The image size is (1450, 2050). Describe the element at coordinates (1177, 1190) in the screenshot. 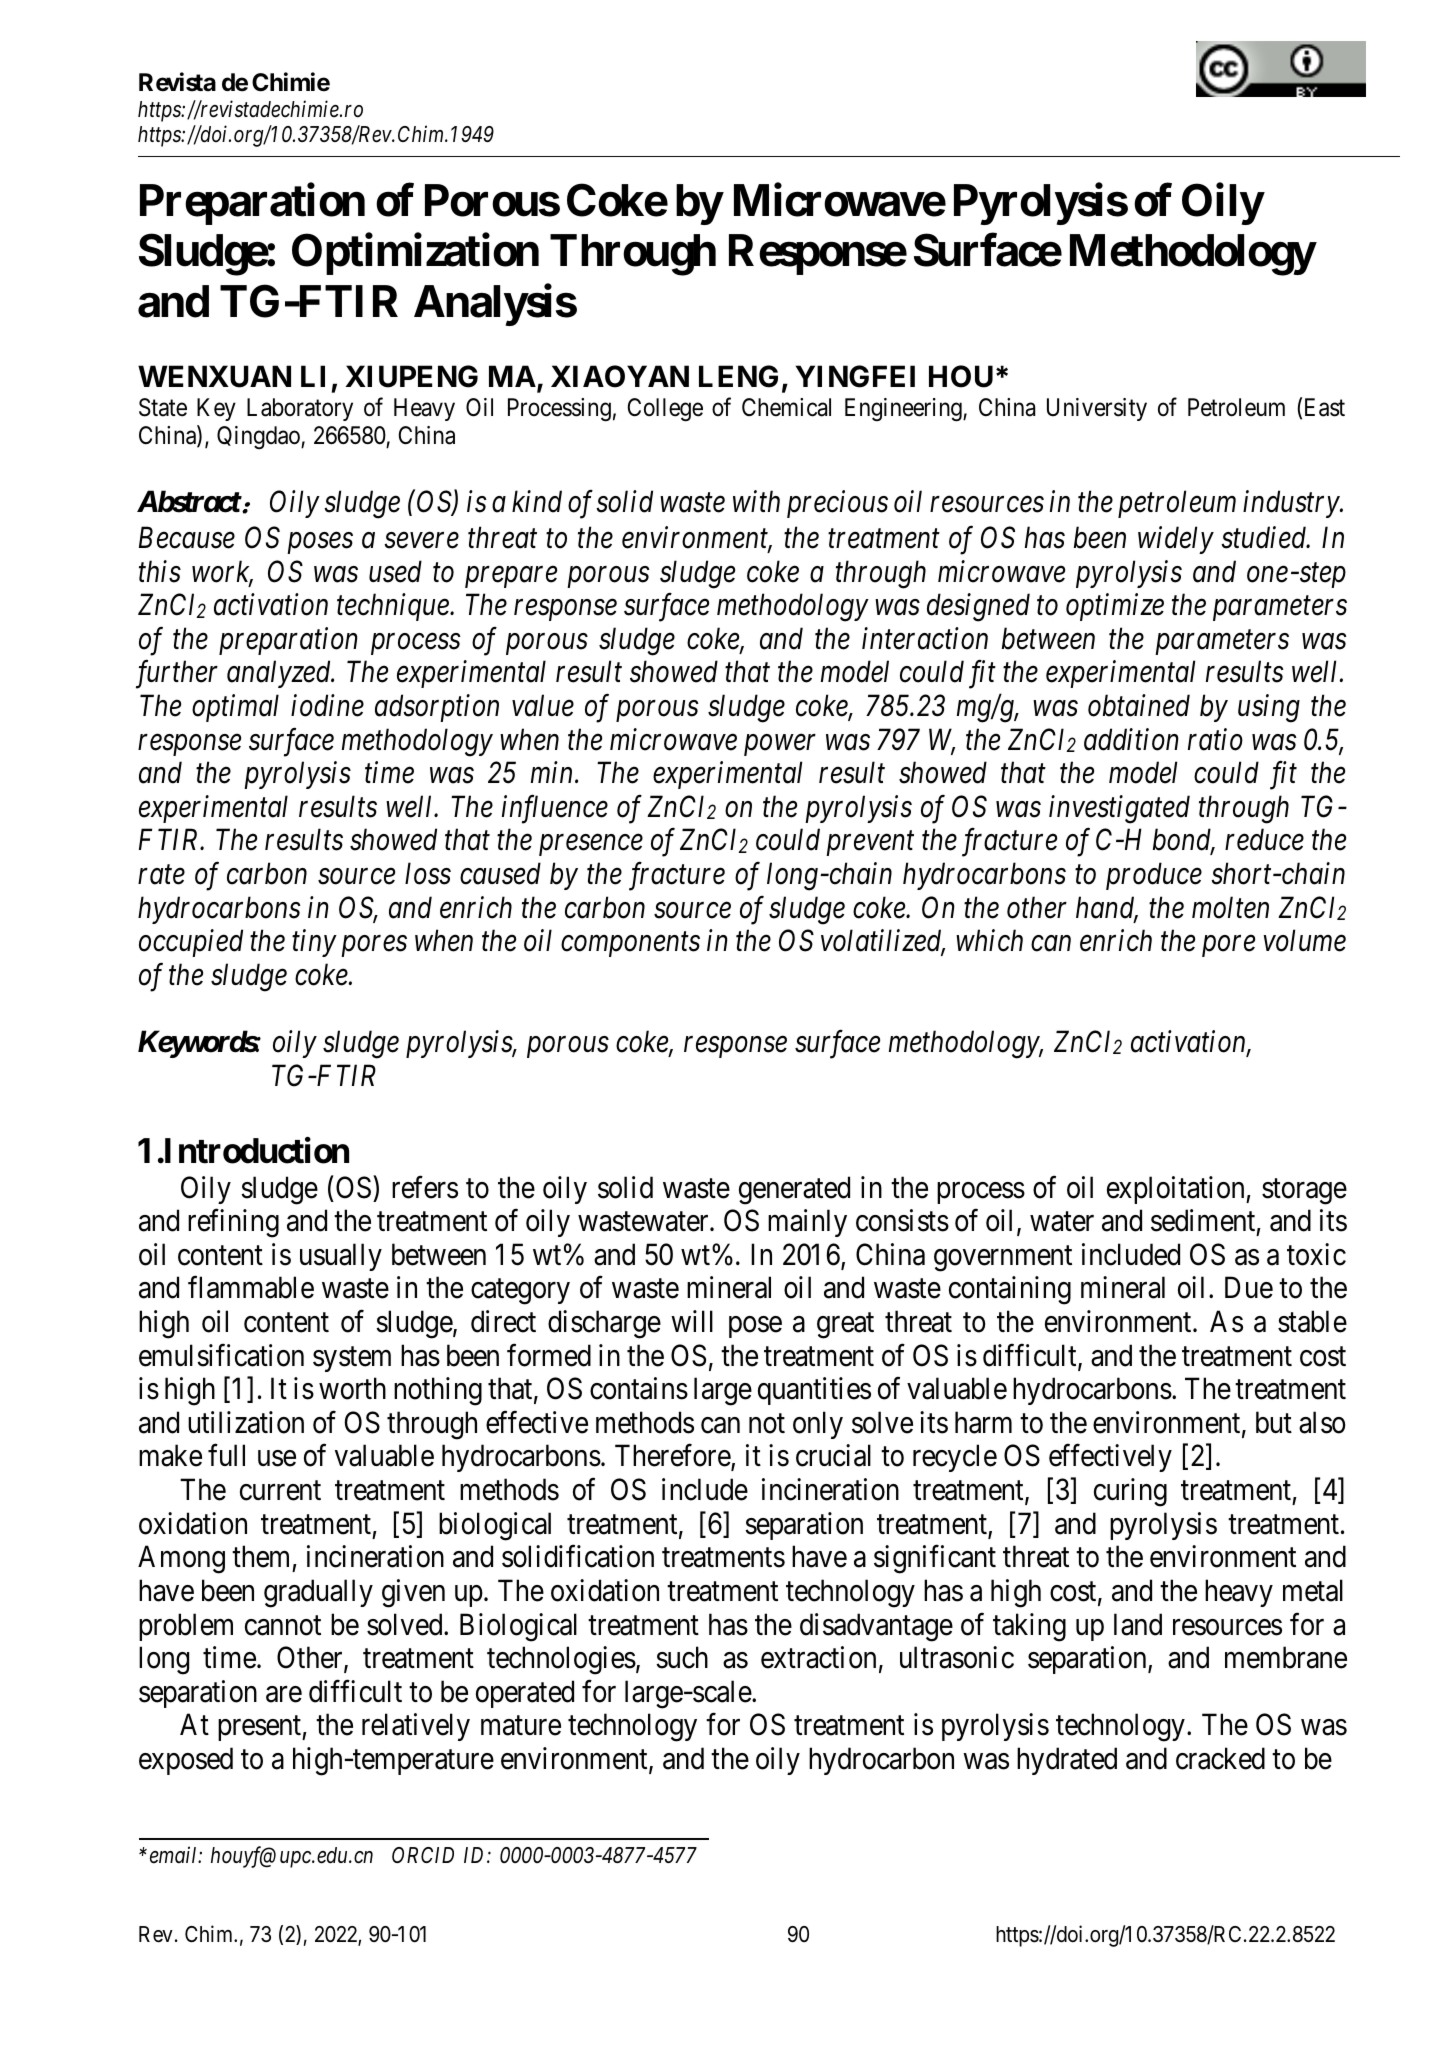

I see `exploitation` at that location.
